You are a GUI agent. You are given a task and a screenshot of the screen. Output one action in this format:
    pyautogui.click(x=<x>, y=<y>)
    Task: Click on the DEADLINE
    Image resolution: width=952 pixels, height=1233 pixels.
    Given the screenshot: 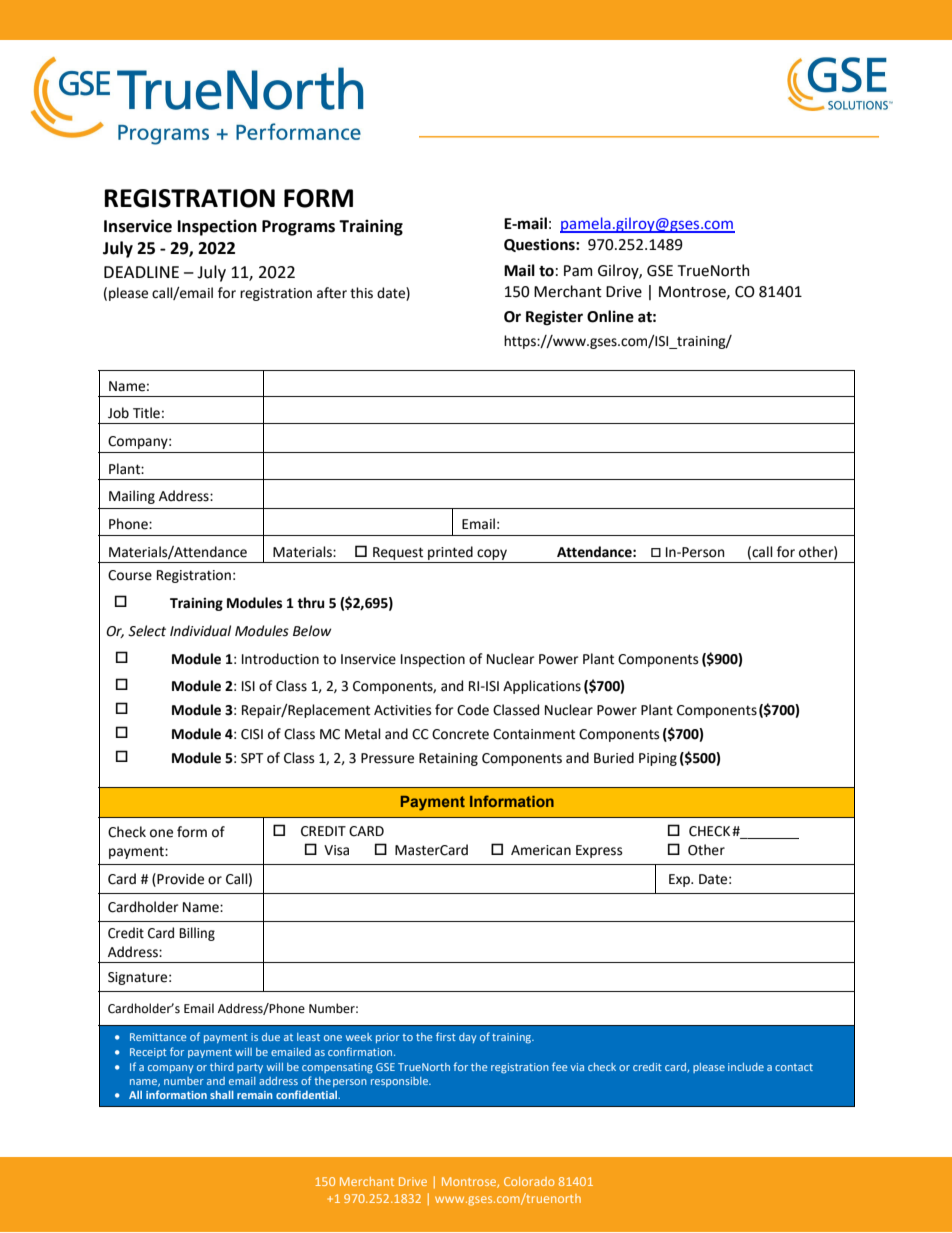 What is the action you would take?
    pyautogui.click(x=141, y=272)
